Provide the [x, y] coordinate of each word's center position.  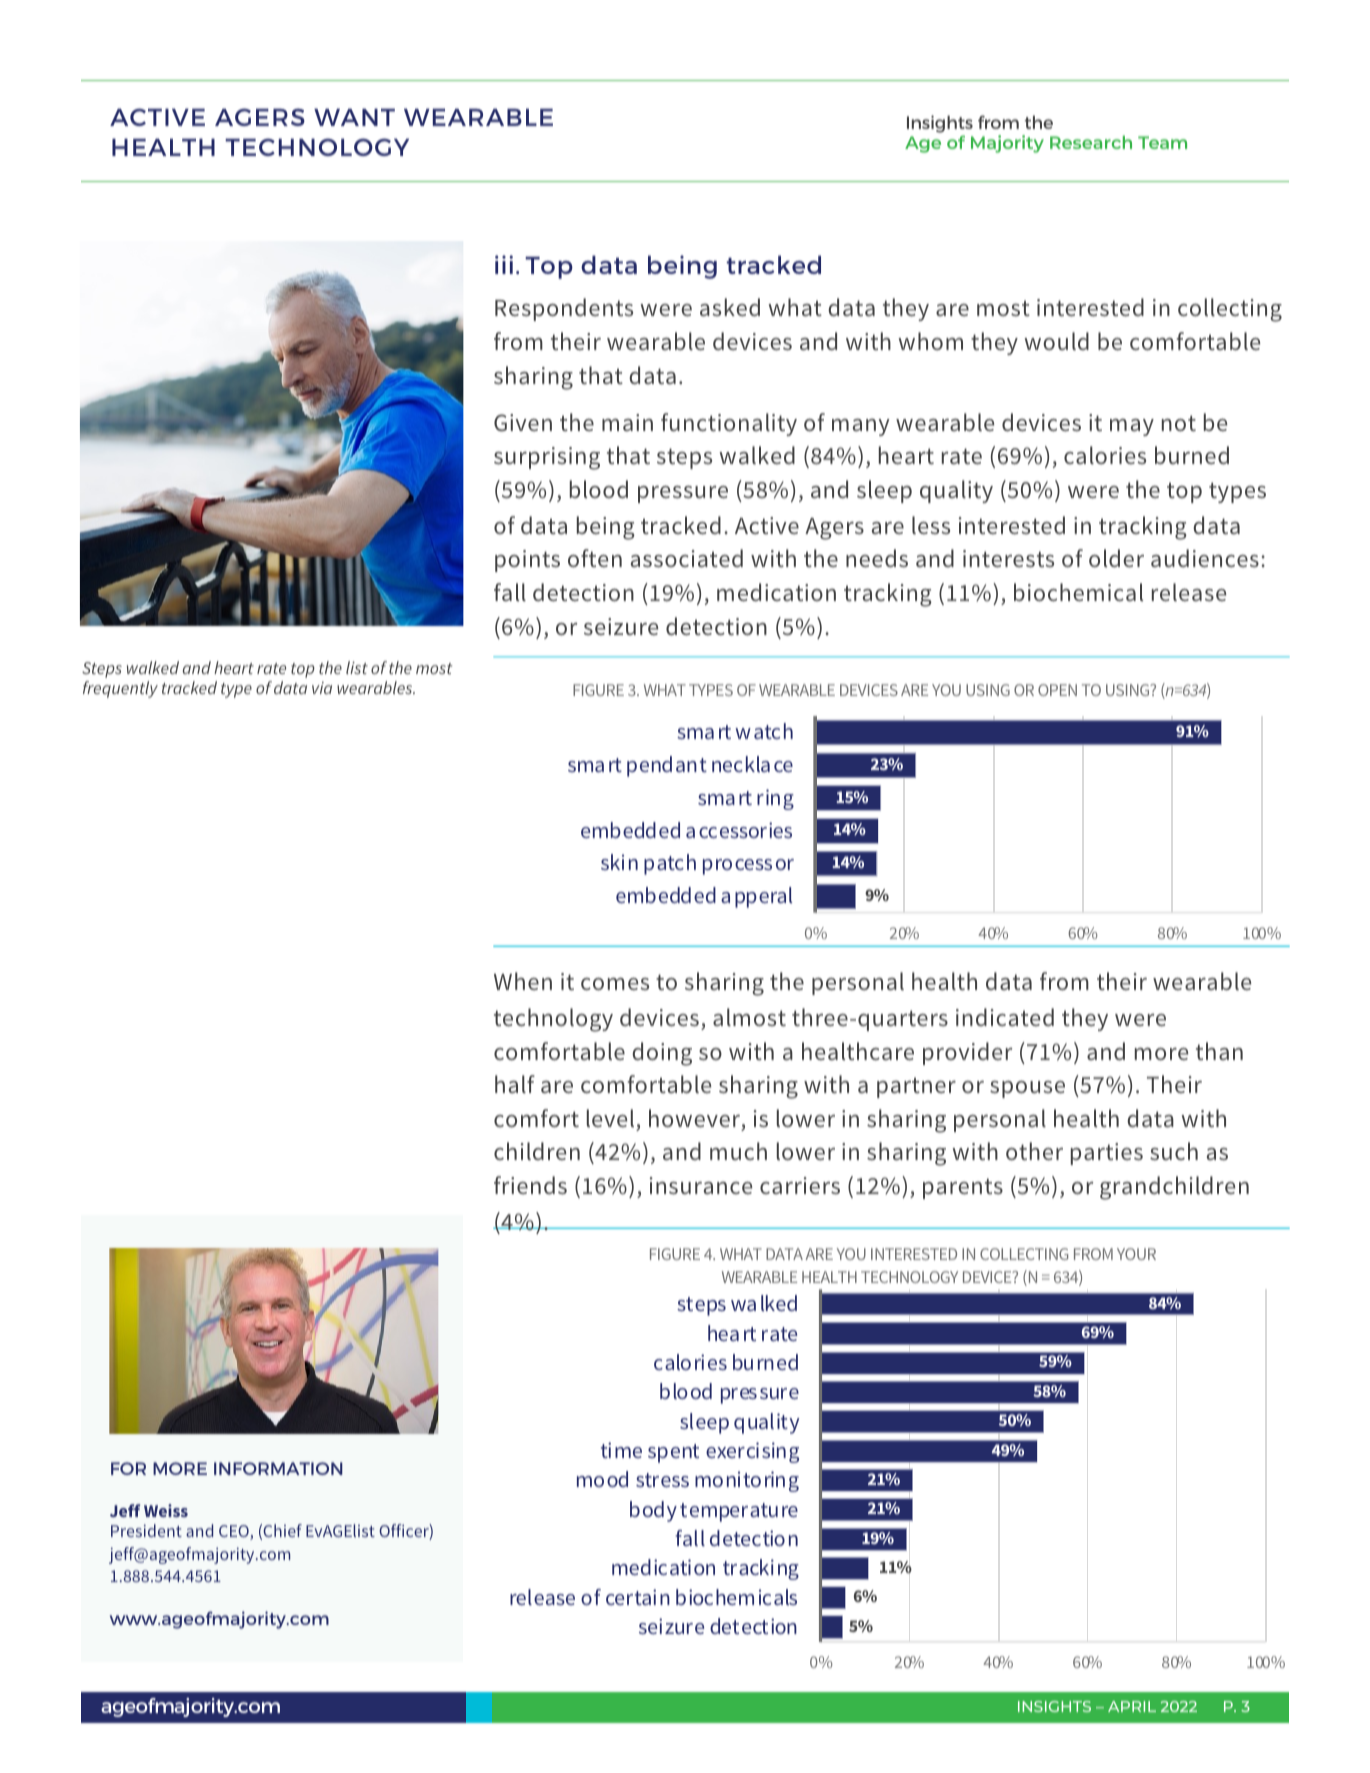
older [1116, 558]
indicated [1005, 1017]
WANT [354, 117]
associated [687, 558]
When [523, 981]
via [322, 688]
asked [730, 307]
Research [1091, 142]
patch [670, 864]
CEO [235, 1532]
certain [638, 1597]
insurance [701, 1186]
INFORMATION [278, 1468]
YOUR [1136, 1254]
